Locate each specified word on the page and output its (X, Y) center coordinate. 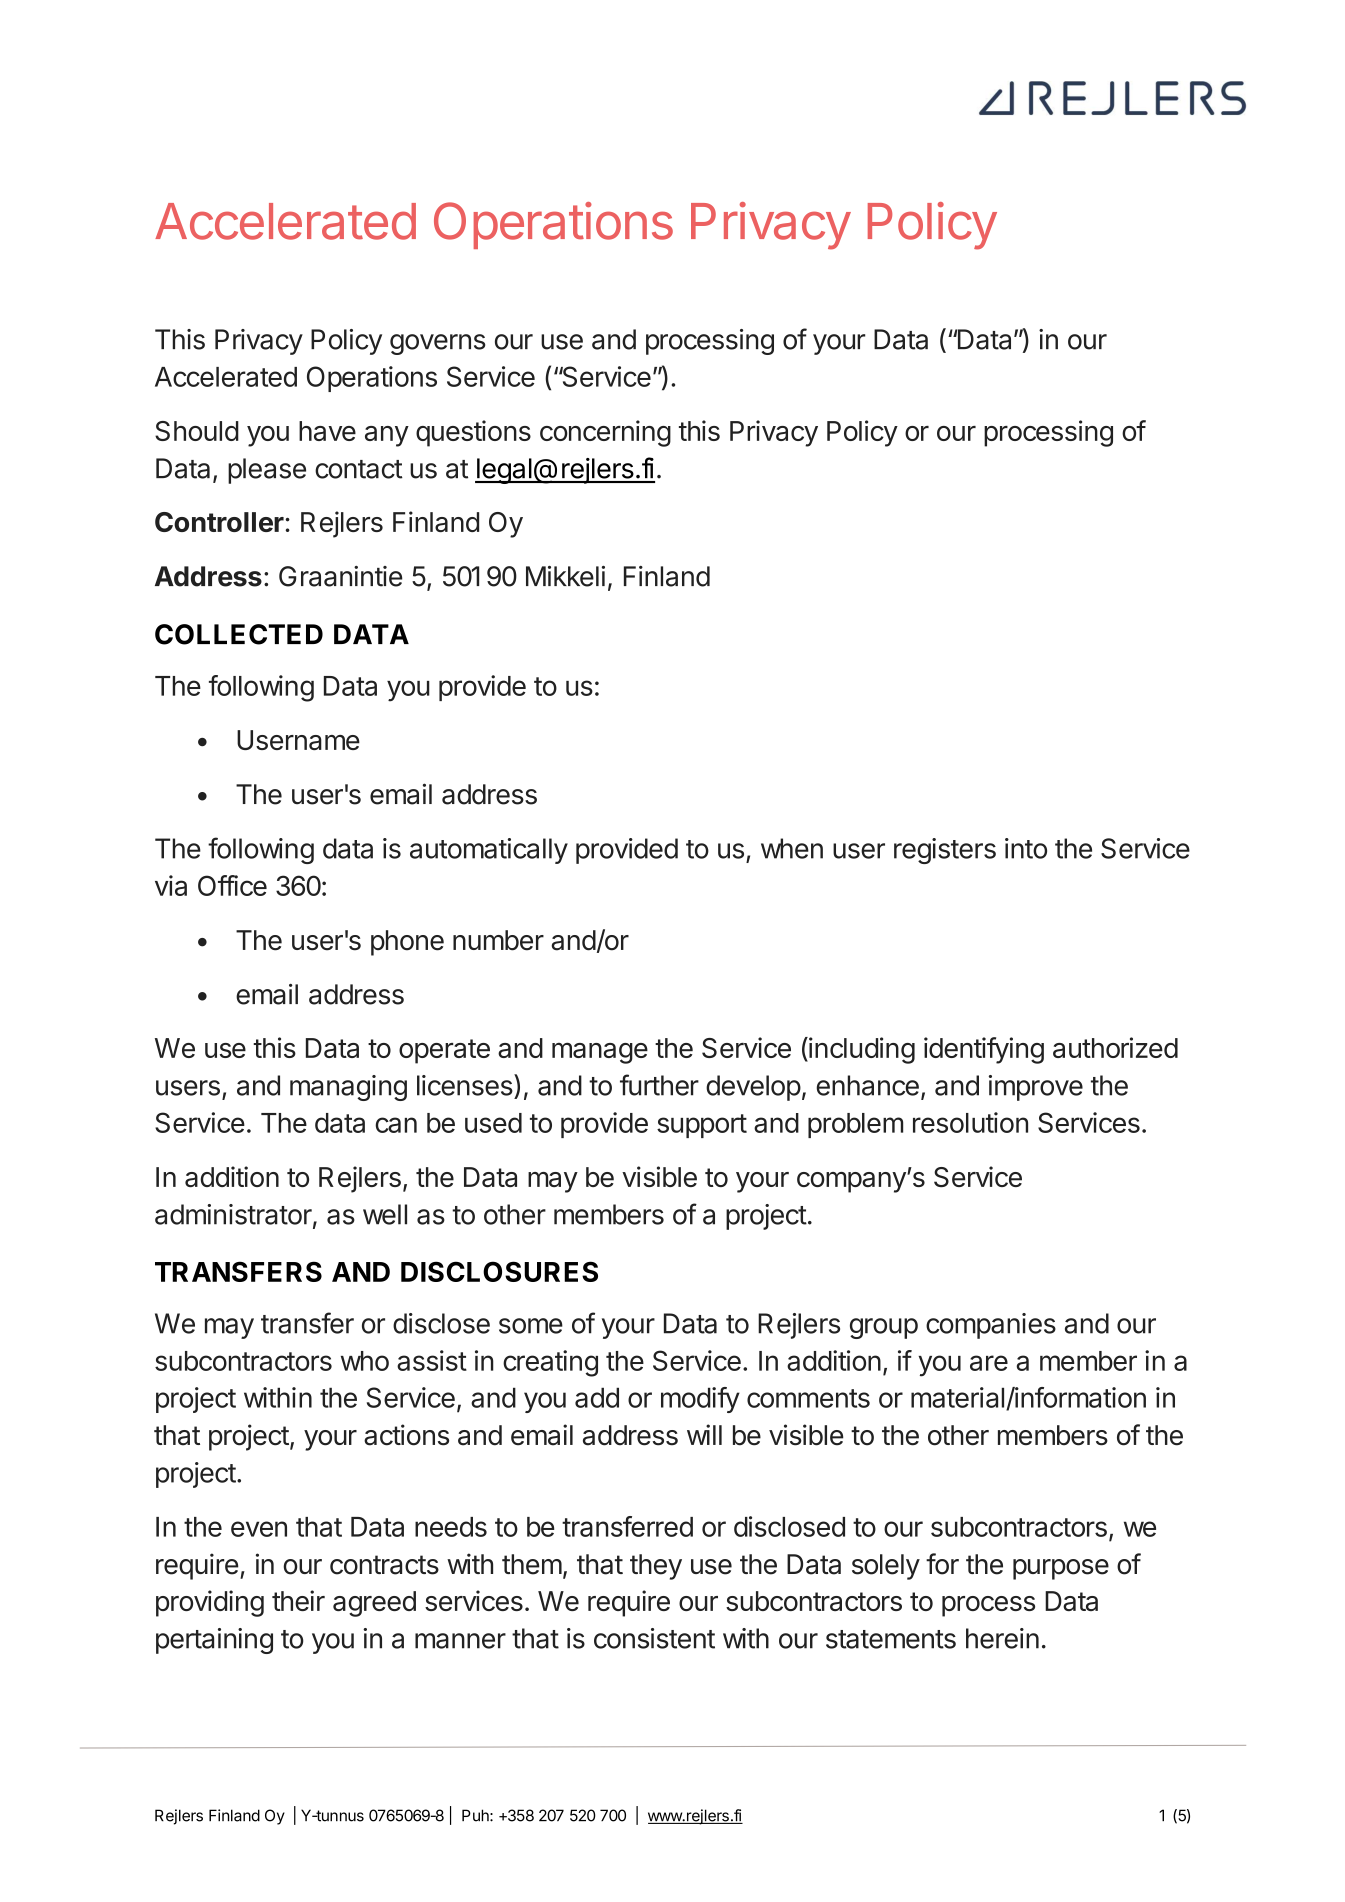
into (1026, 848)
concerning (605, 433)
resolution (970, 1122)
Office (232, 885)
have (327, 431)
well (385, 1214)
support (702, 1126)
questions (473, 433)
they (656, 1567)
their (298, 1600)
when (792, 848)
